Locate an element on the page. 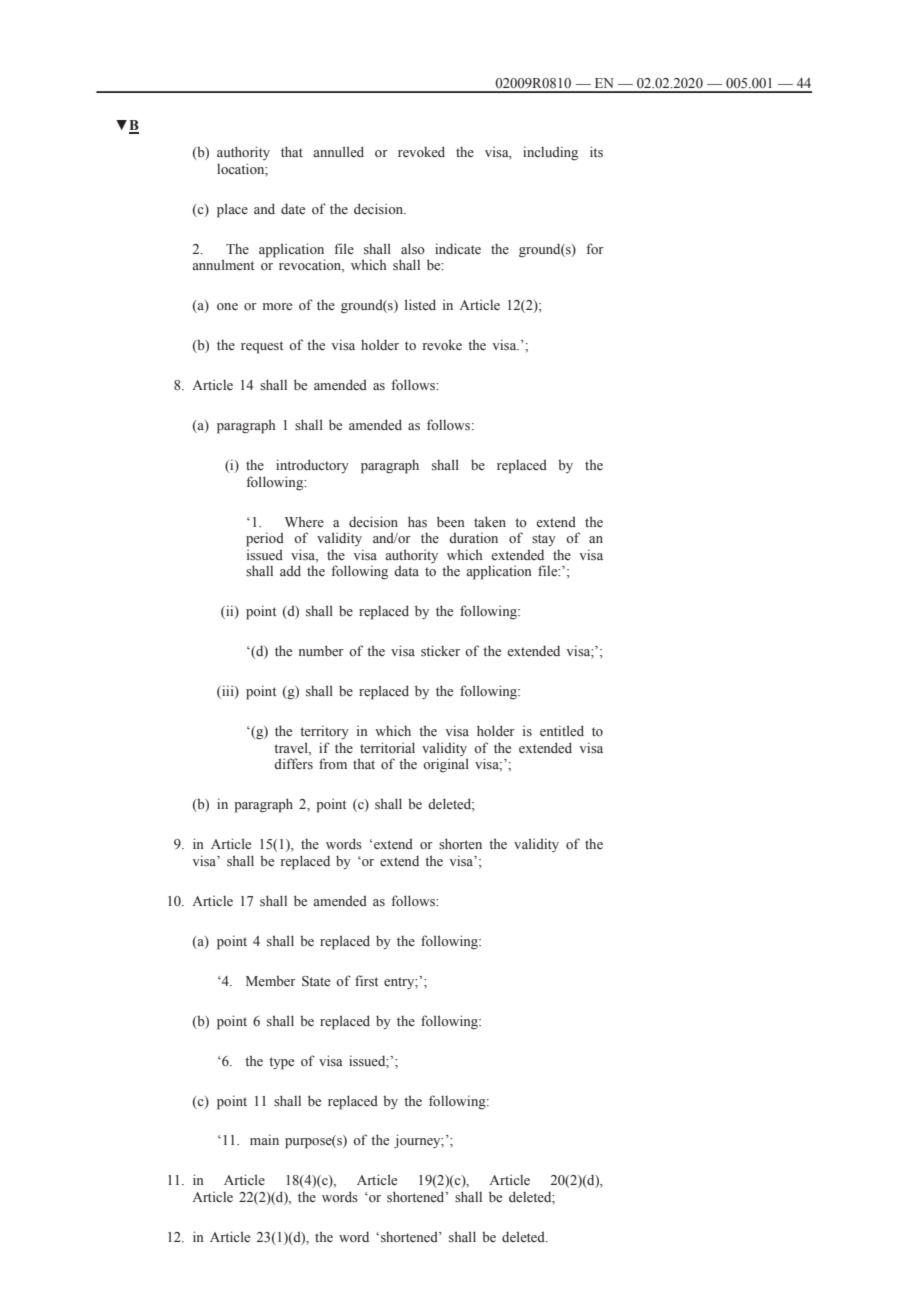 The width and height of the document is (924, 1308). first is located at coordinates (366, 981).
